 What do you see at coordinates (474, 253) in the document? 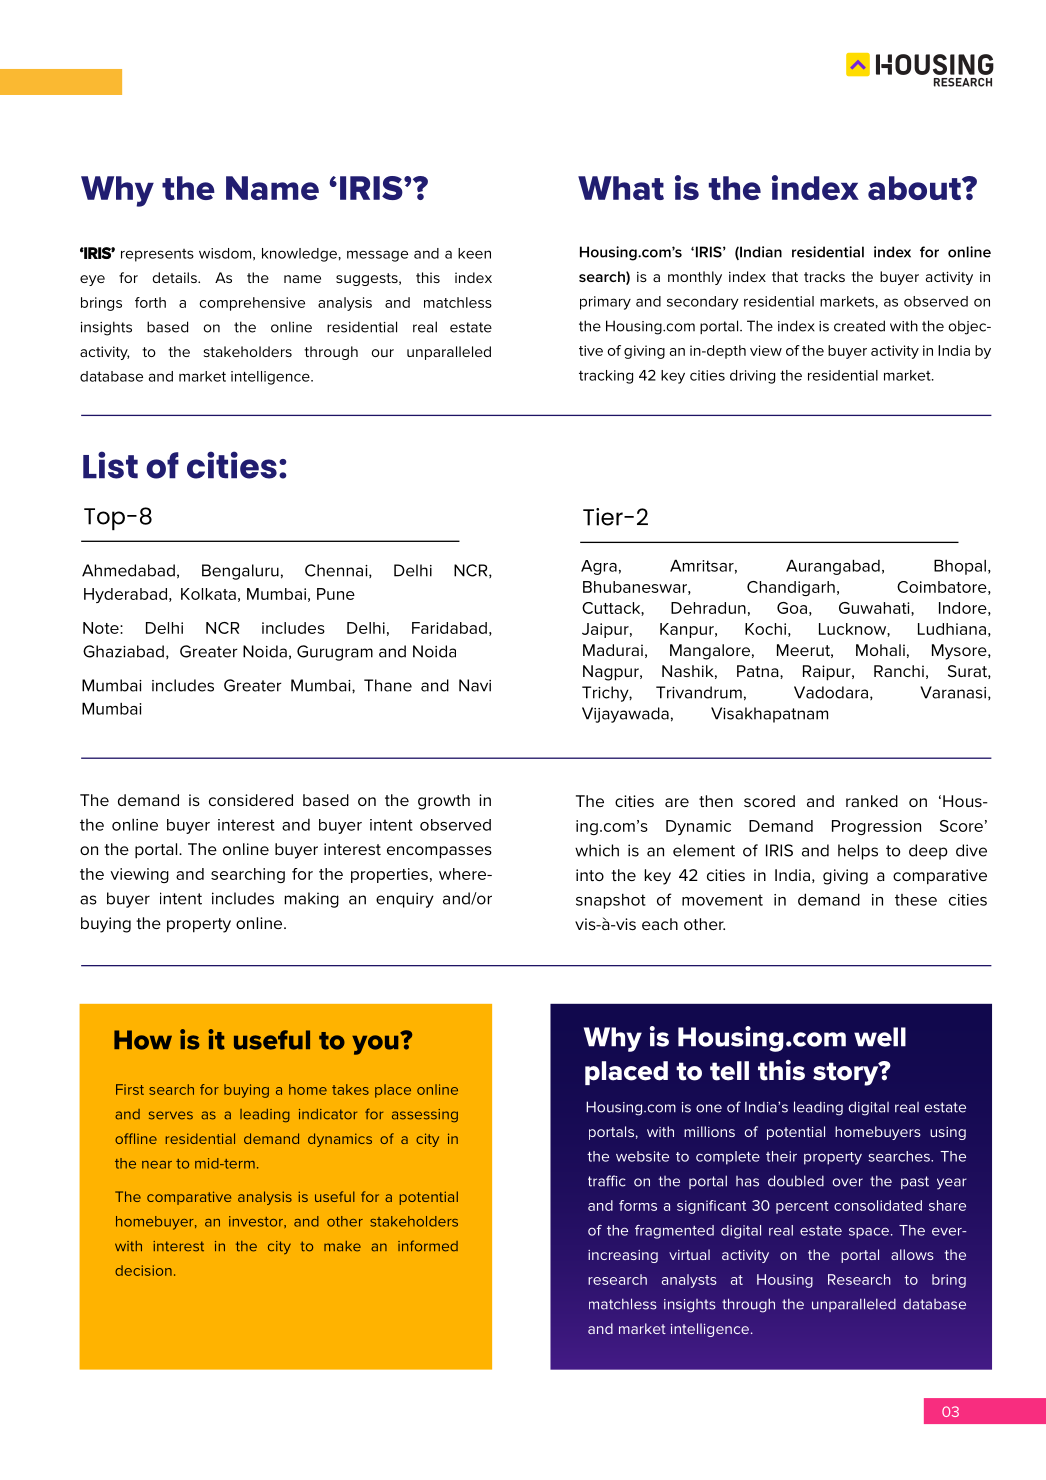
I see `keen` at bounding box center [474, 253].
